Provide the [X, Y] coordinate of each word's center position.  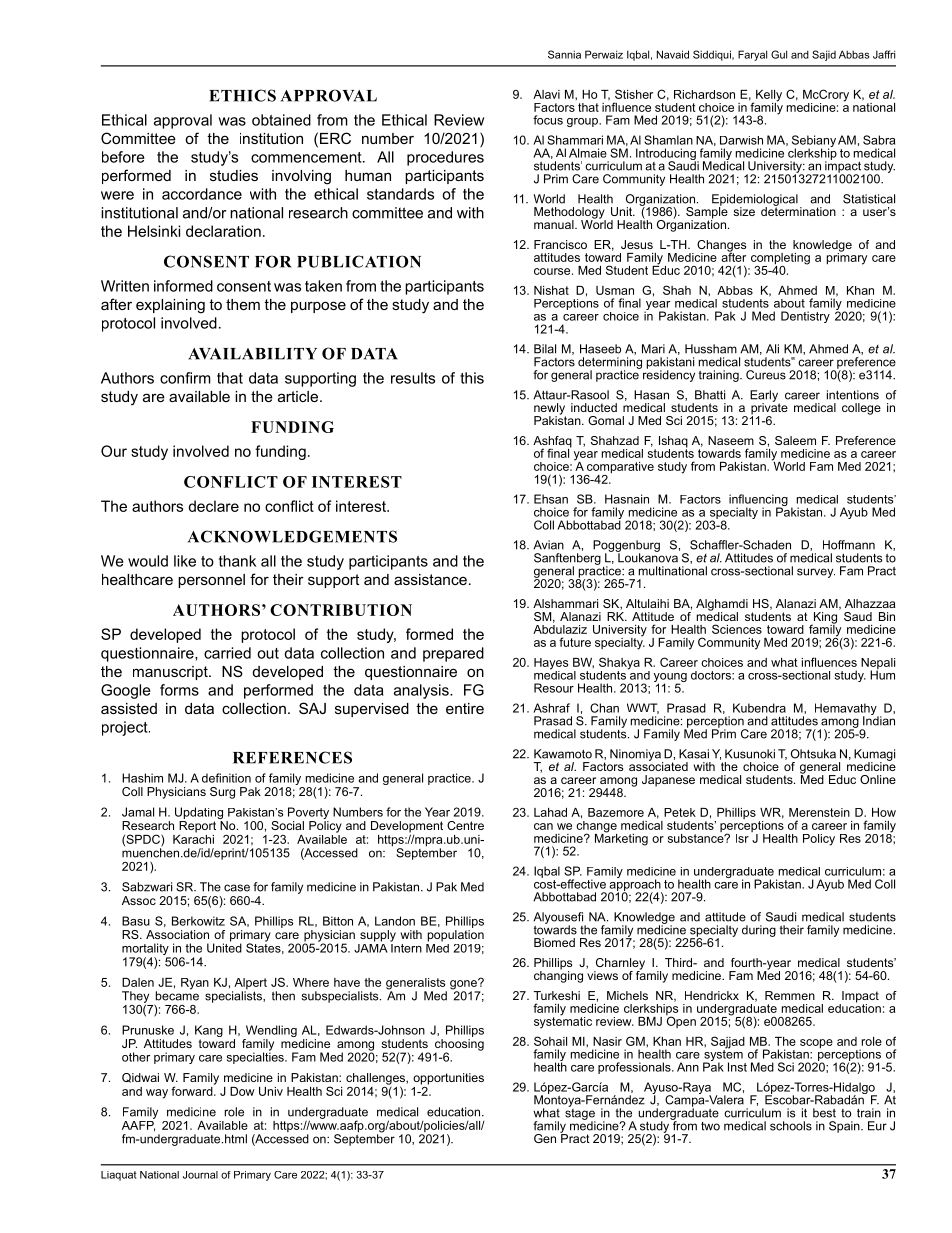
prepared [453, 654]
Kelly [768, 97]
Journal [200, 1175]
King [824, 619]
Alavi [546, 94]
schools [791, 1126]
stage [580, 1114]
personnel [211, 581]
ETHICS [242, 95]
